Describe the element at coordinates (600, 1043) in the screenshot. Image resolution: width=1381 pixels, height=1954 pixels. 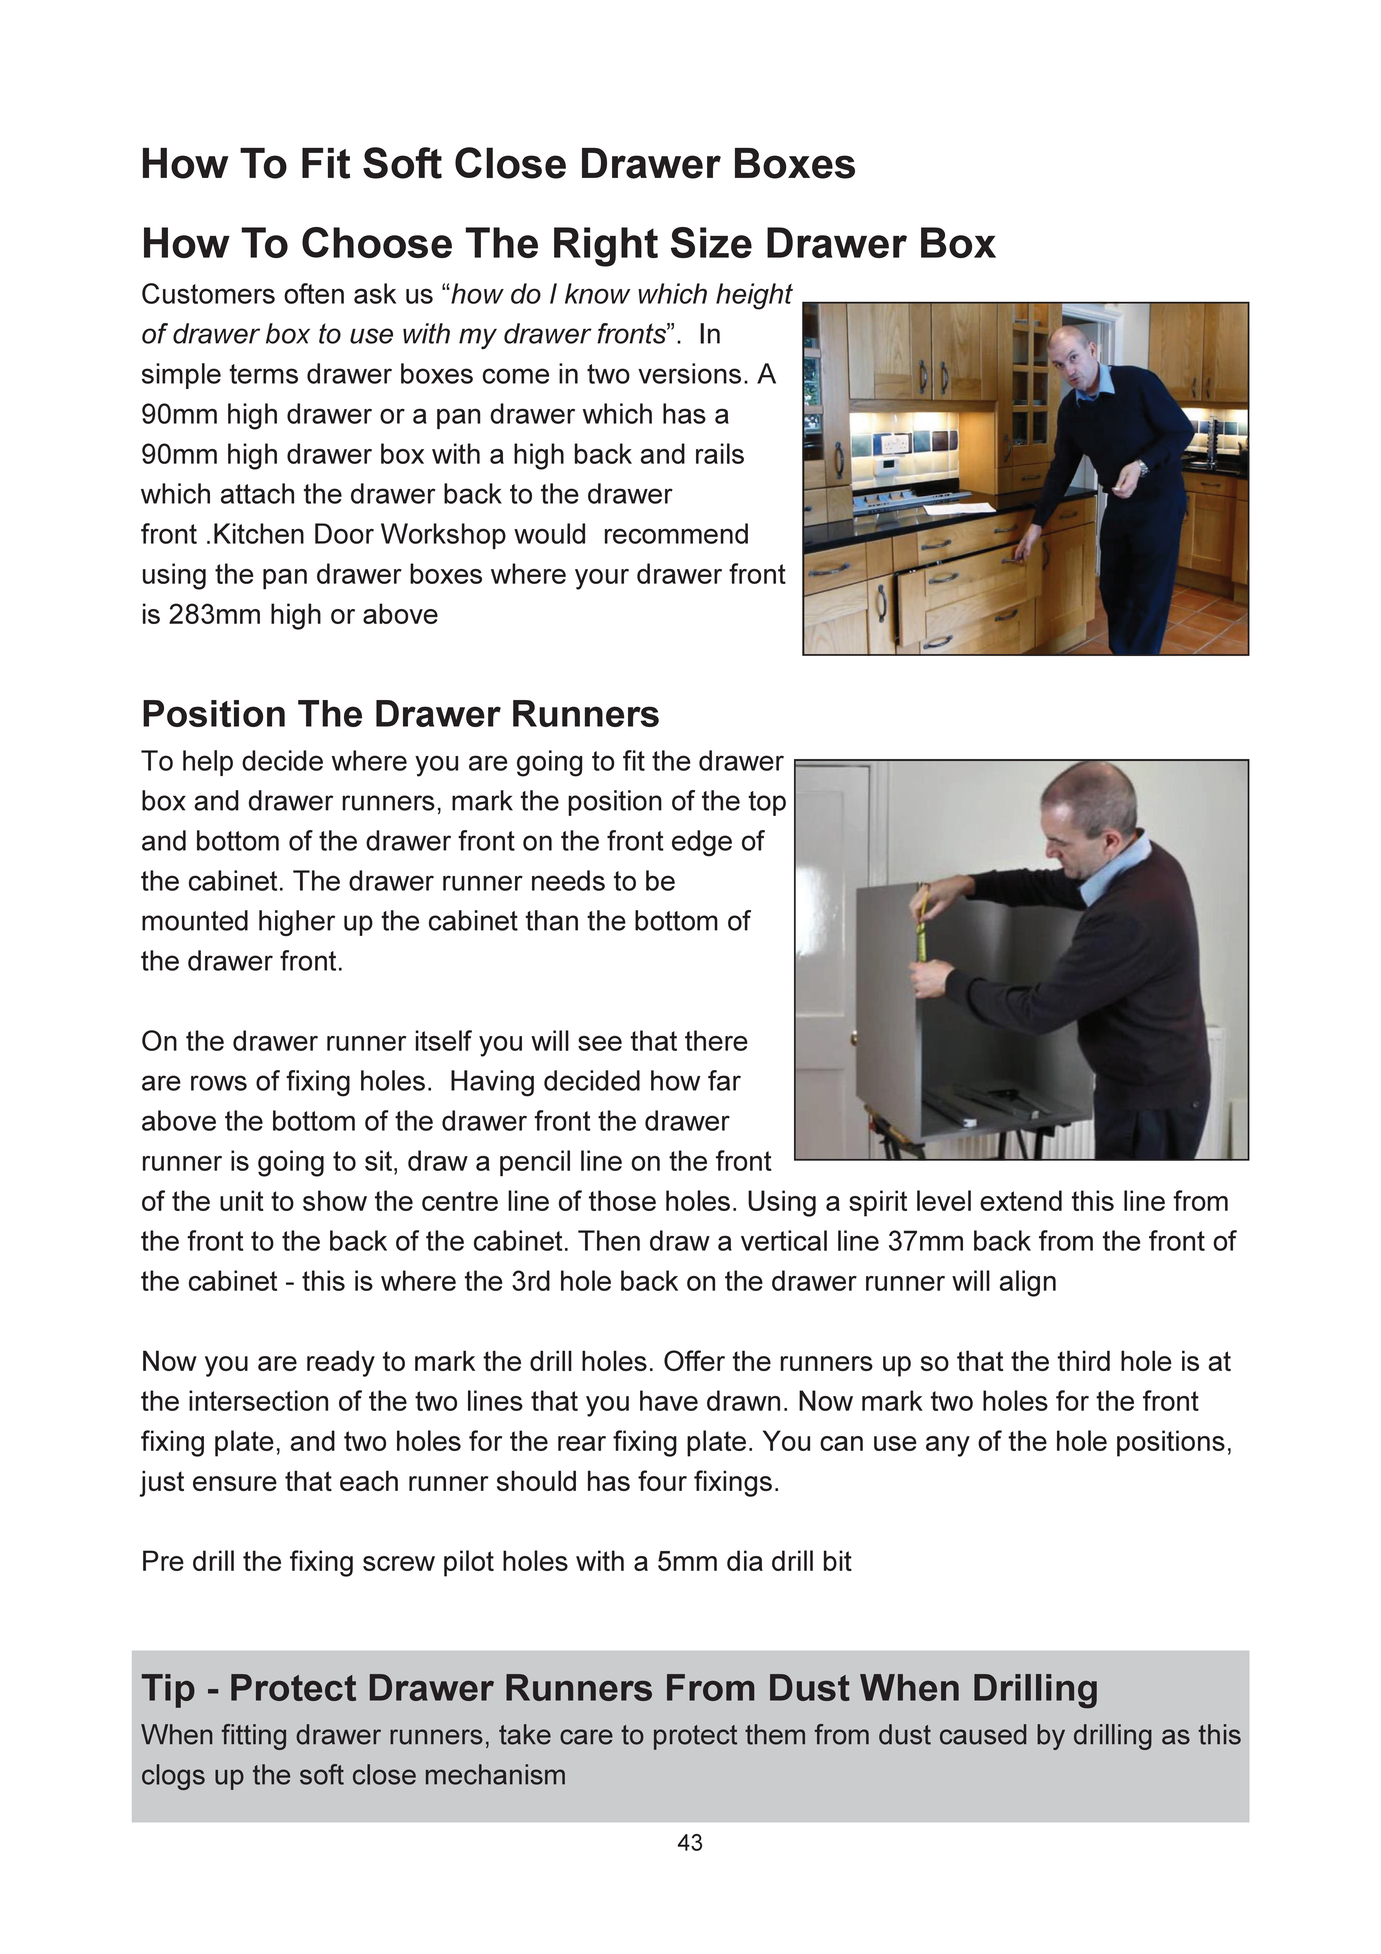
I see `see` at that location.
